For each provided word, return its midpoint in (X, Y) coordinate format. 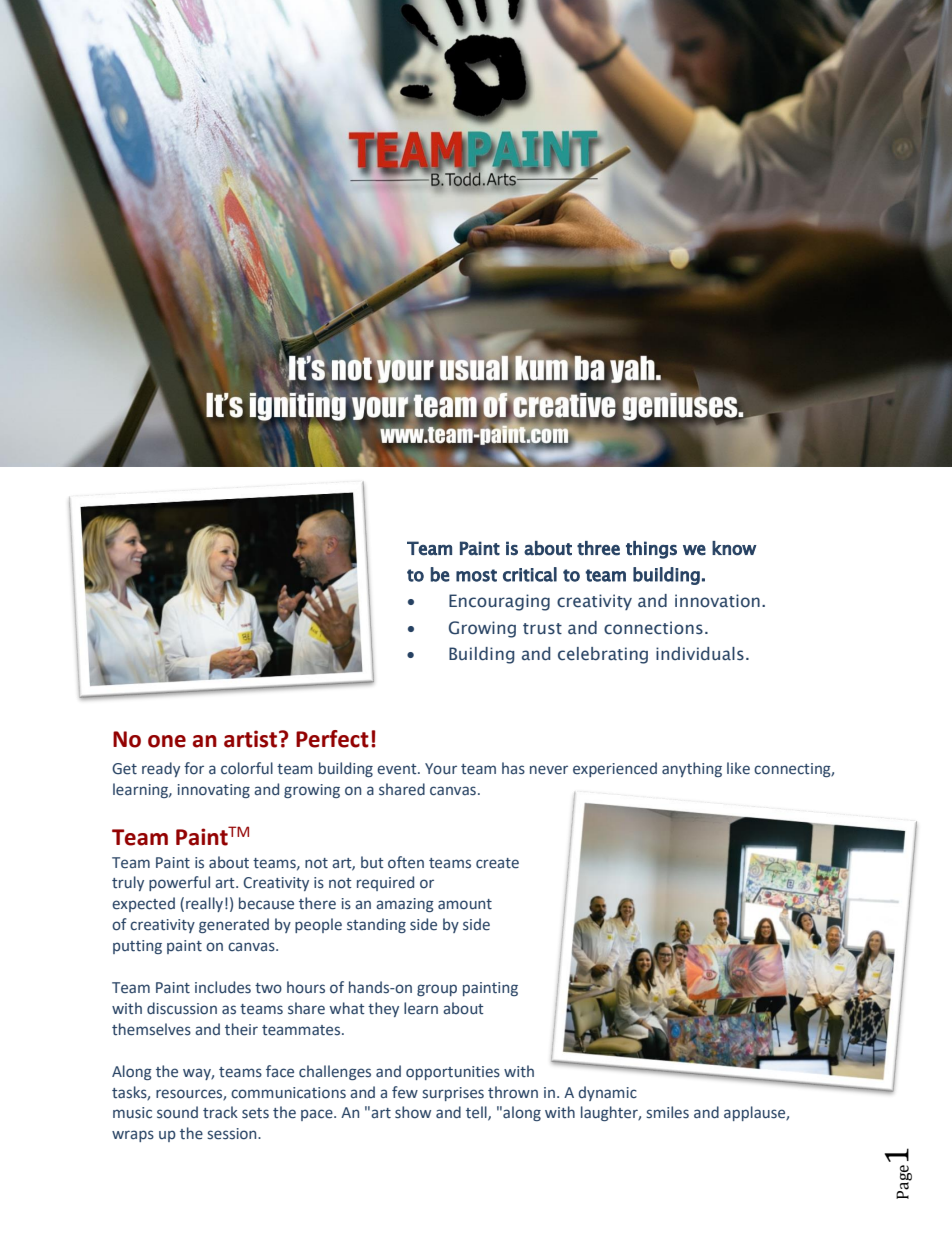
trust (542, 628)
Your (441, 769)
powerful (179, 883)
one (167, 741)
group (437, 990)
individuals (700, 654)
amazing (405, 905)
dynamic (607, 1093)
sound (177, 1112)
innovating (214, 791)
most (476, 575)
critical (530, 574)
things (651, 550)
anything (692, 769)
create (497, 863)
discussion (182, 1008)
